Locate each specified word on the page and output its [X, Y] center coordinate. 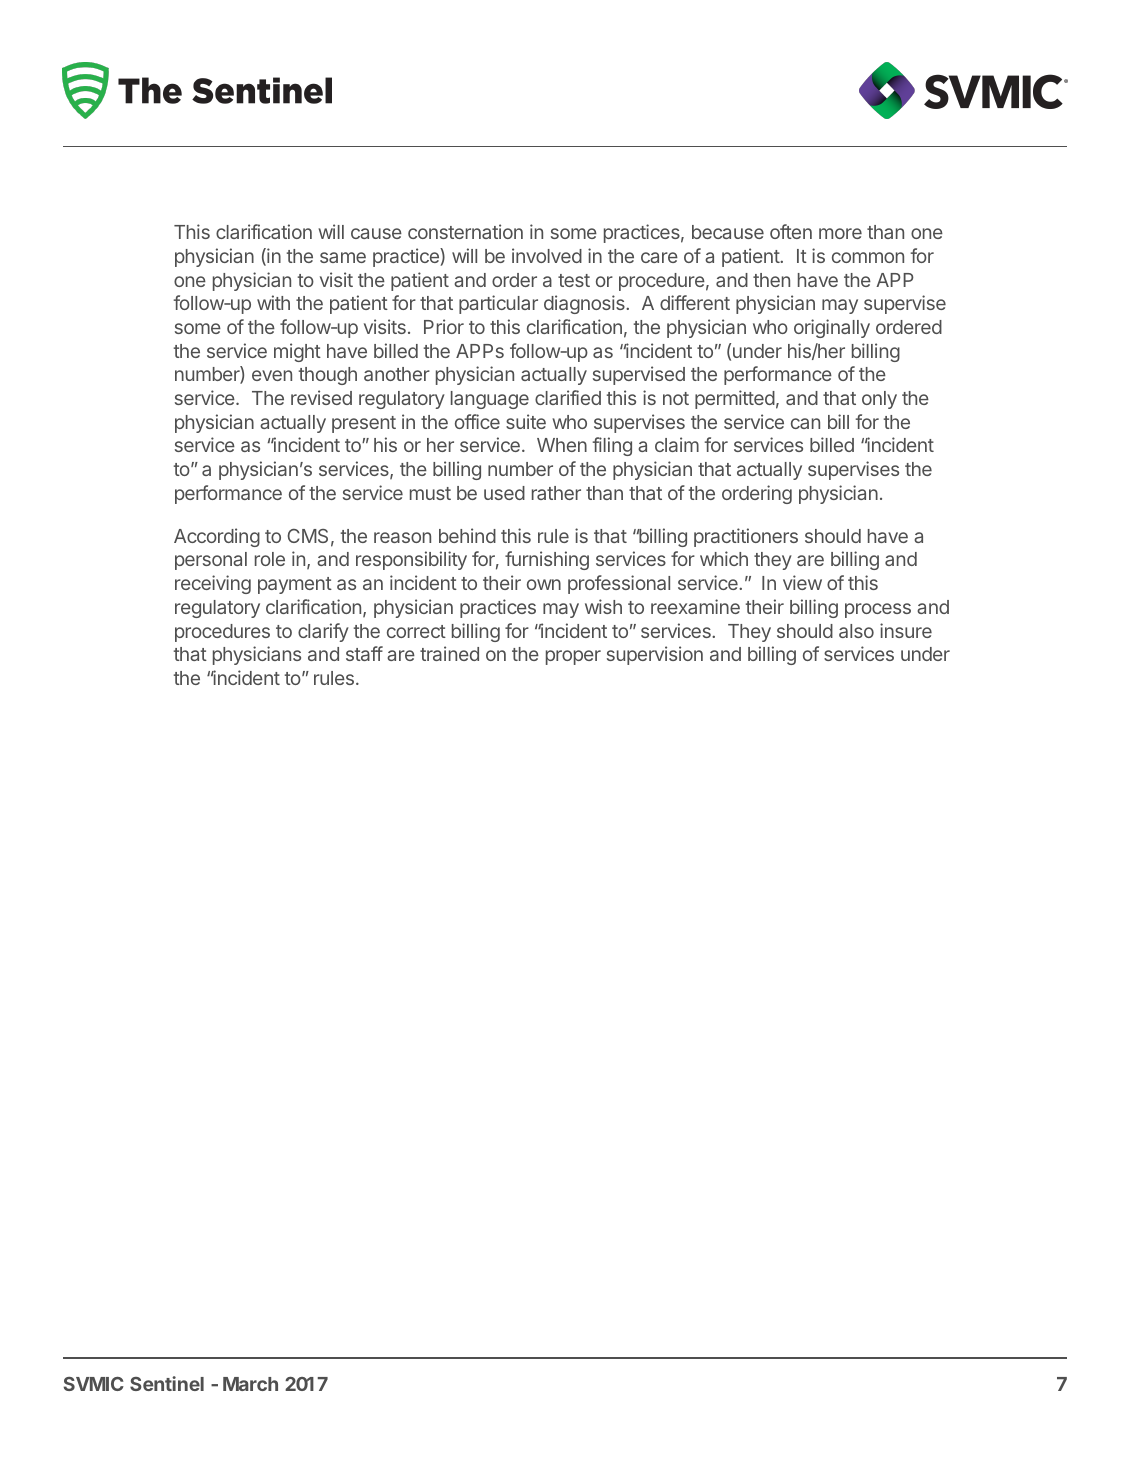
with [273, 302]
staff [364, 653]
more [840, 233]
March [250, 1384]
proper [573, 657]
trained [449, 653]
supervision [655, 655]
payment [295, 585]
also [856, 631]
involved [547, 255]
